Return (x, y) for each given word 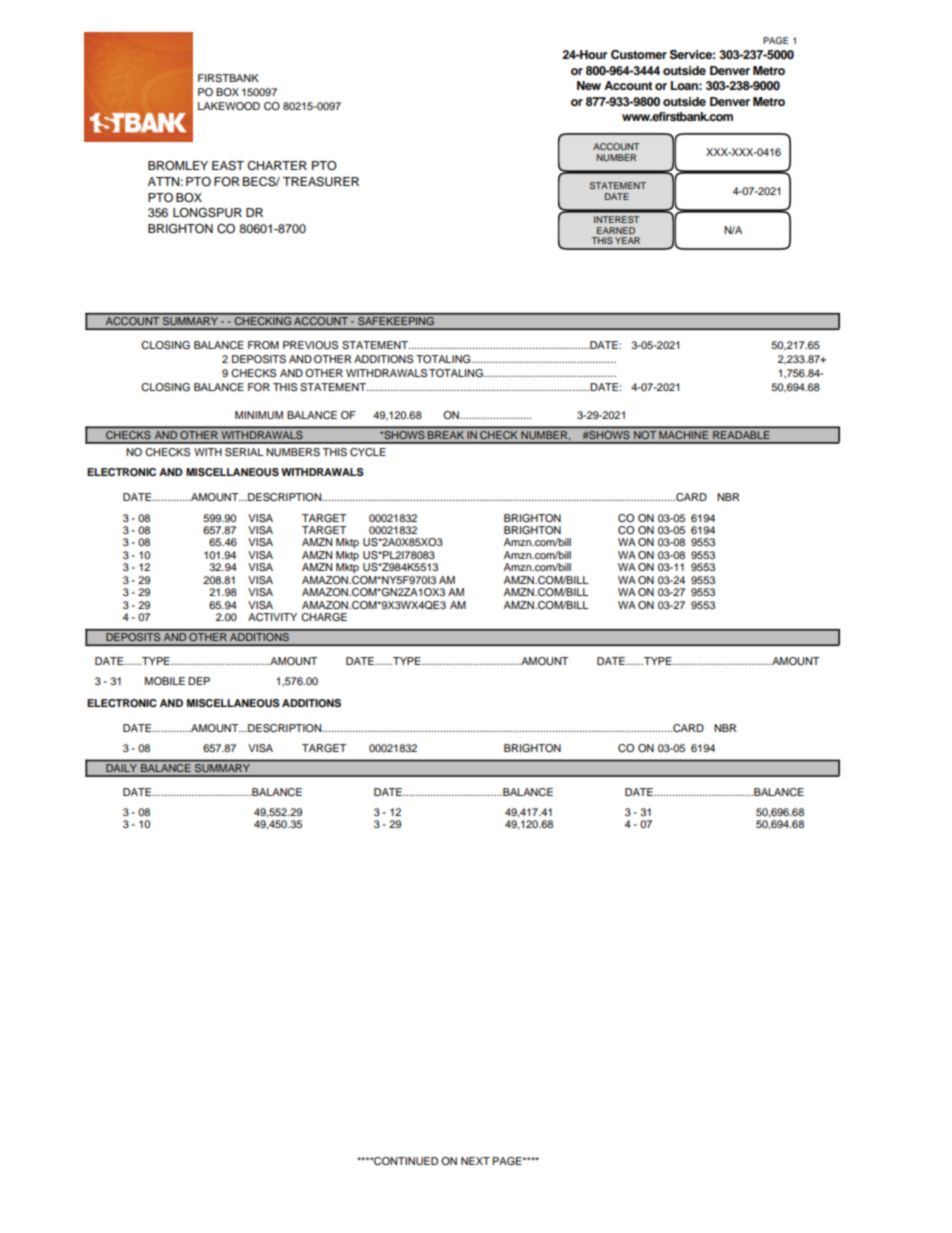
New (589, 85)
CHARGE (324, 617)
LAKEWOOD (229, 106)
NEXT (475, 1161)
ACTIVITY (272, 617)
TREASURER (321, 182)
